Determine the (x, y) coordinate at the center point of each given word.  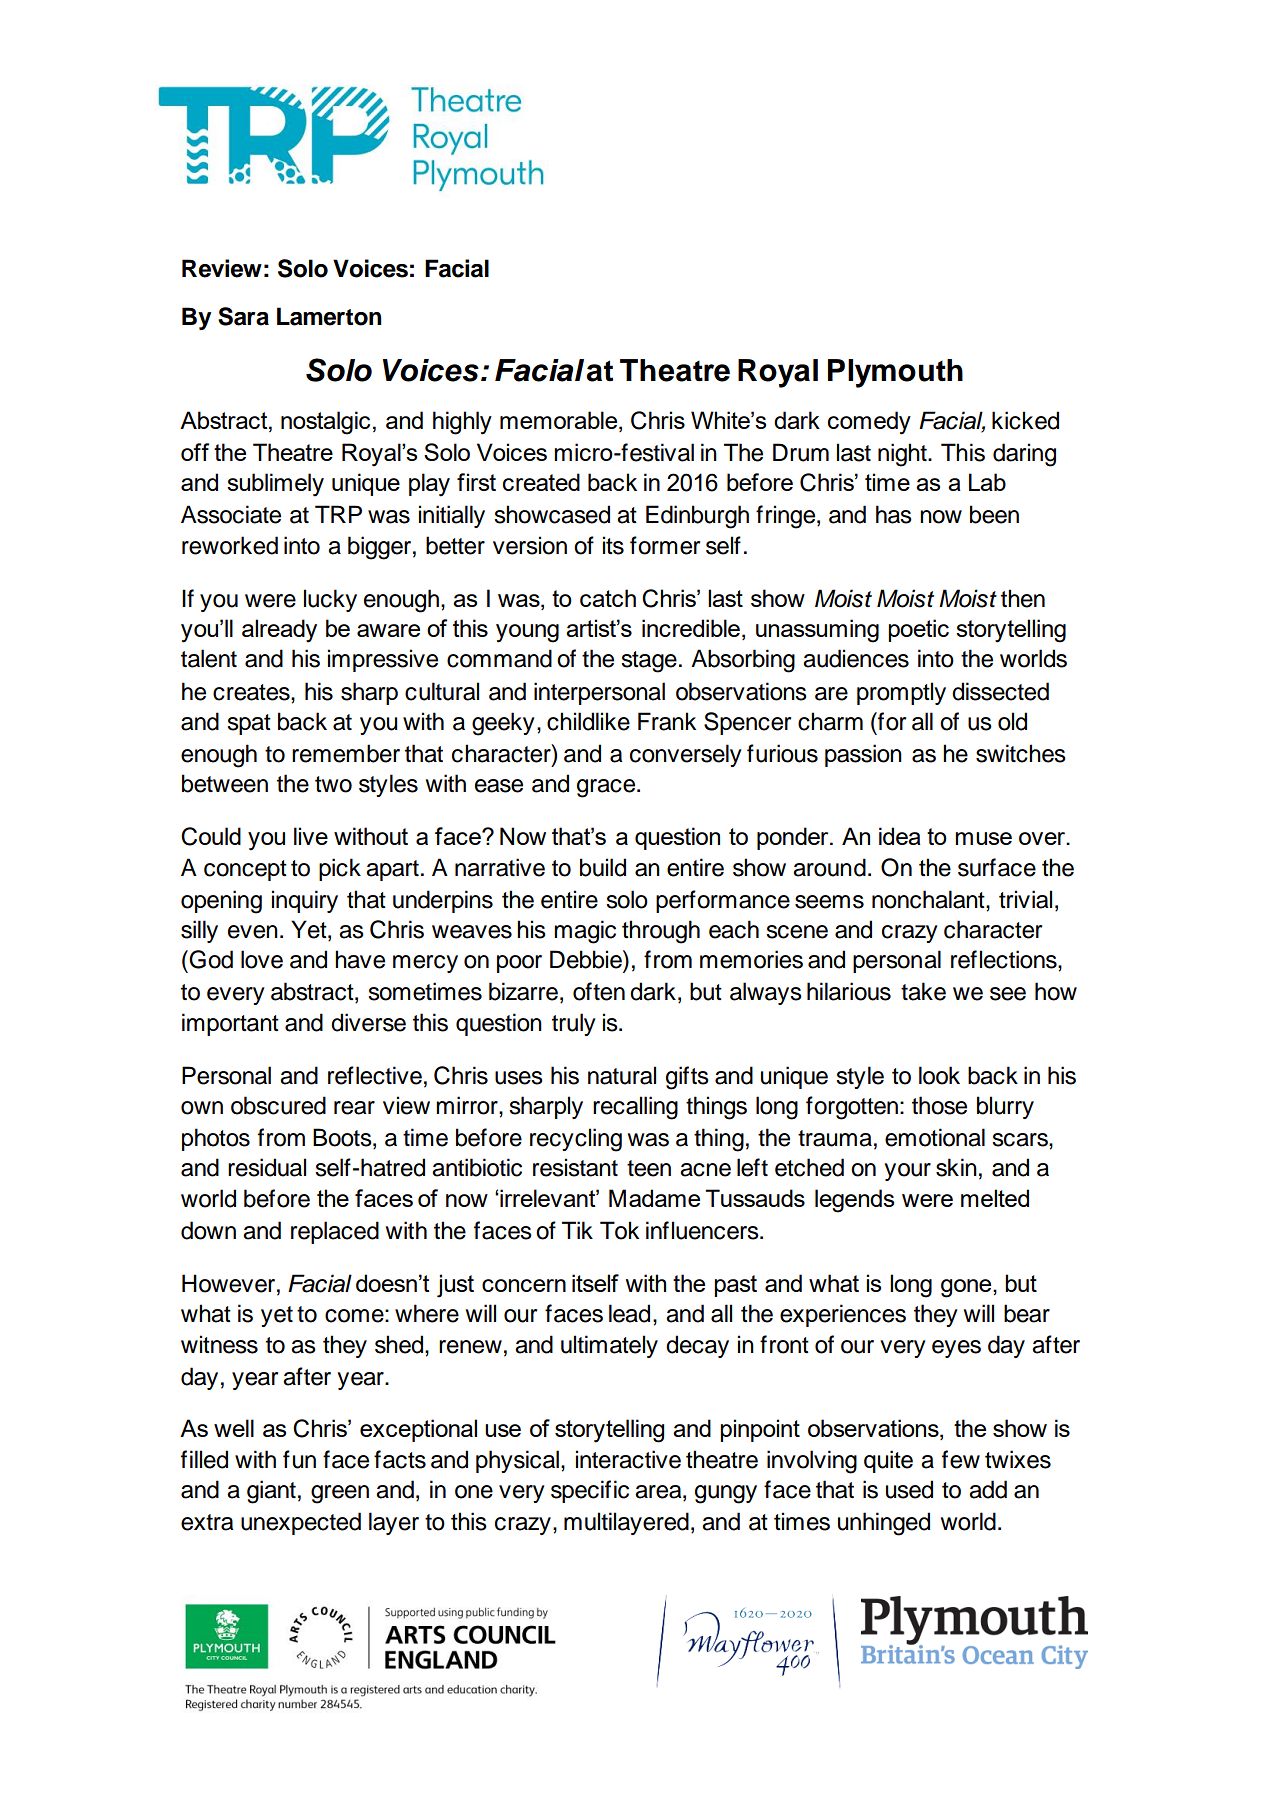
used (909, 1489)
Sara (243, 316)
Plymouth (895, 373)
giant (271, 1492)
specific (590, 1491)
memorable (560, 421)
